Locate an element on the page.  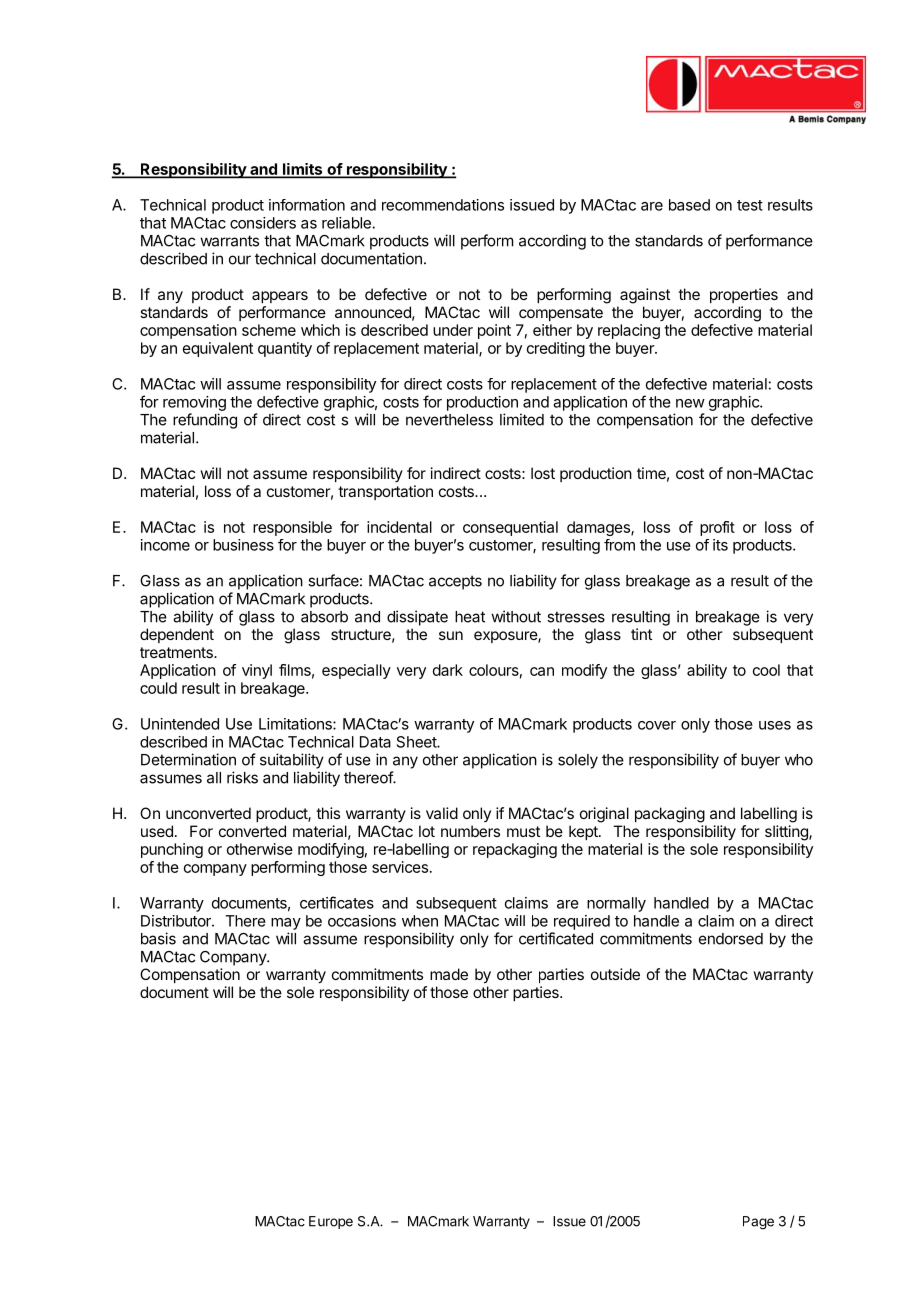
recommendations is located at coordinates (443, 205).
